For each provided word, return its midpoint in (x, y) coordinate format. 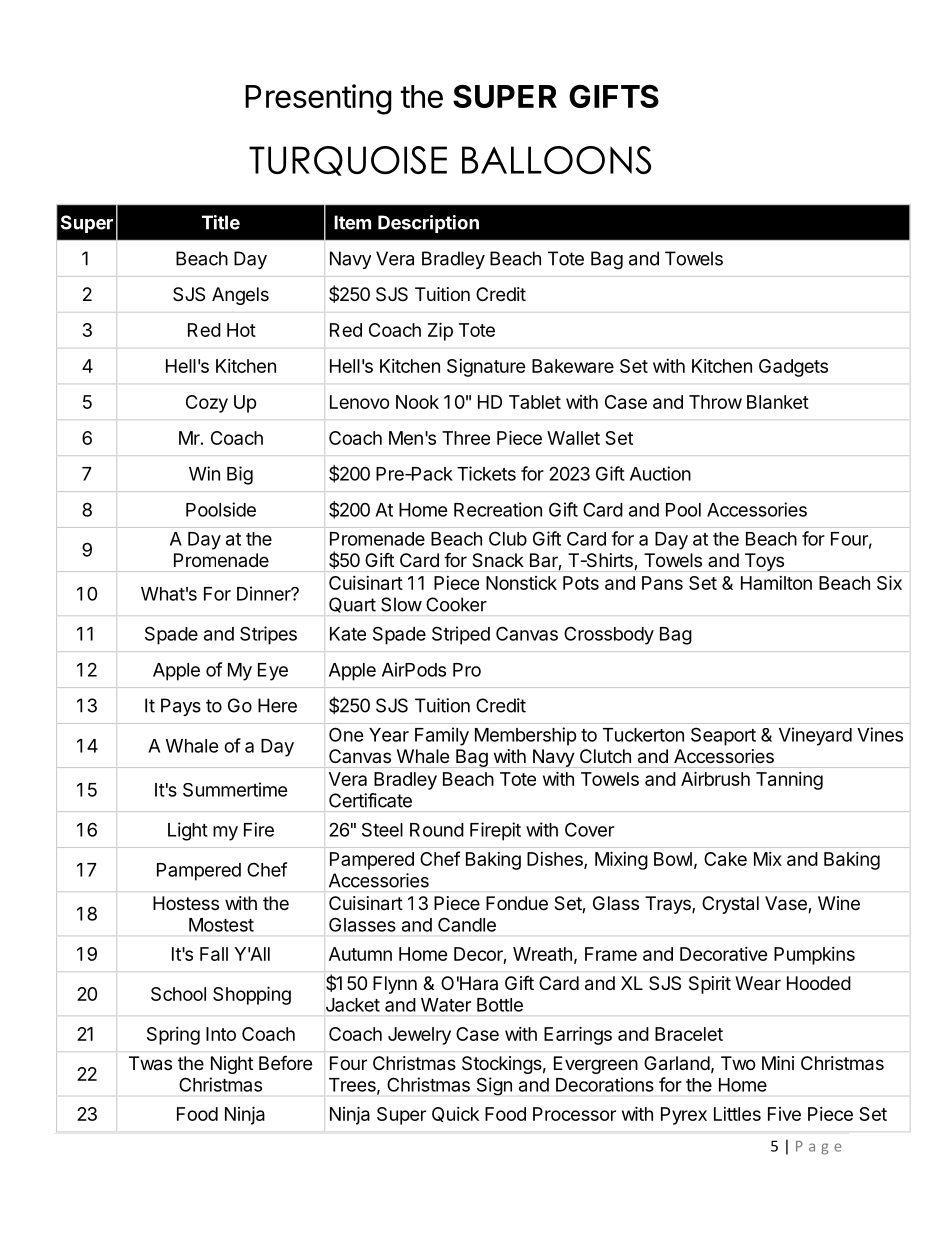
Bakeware (573, 366)
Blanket (778, 402)
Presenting (318, 99)
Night (232, 1065)
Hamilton (776, 583)
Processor (574, 1114)
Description (428, 224)
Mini (778, 1063)
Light (188, 831)
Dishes (556, 860)
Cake (725, 859)
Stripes (268, 635)
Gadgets (793, 368)
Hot (241, 330)
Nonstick (521, 583)
